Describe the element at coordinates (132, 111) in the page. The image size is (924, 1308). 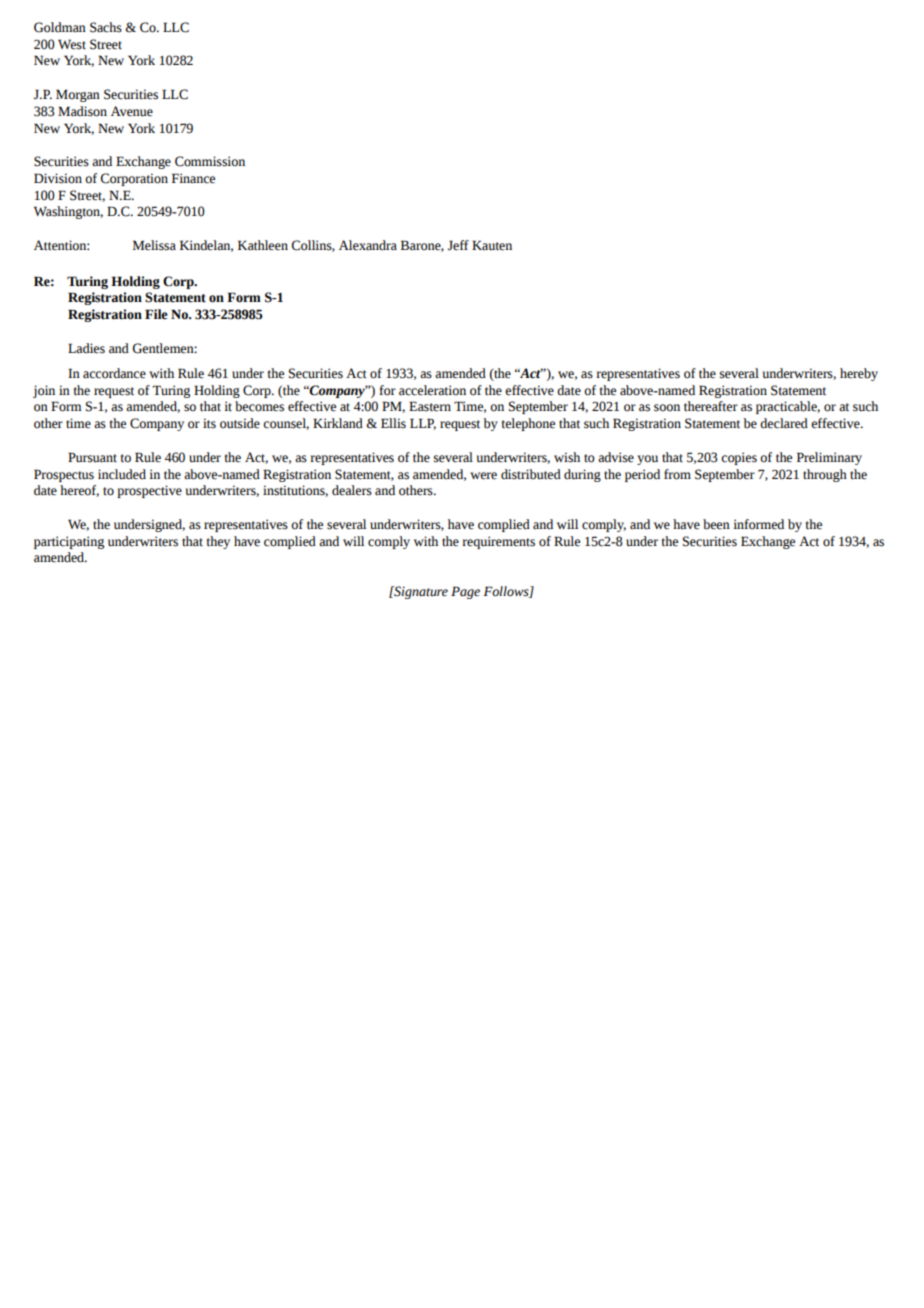
I see `Avenue` at that location.
